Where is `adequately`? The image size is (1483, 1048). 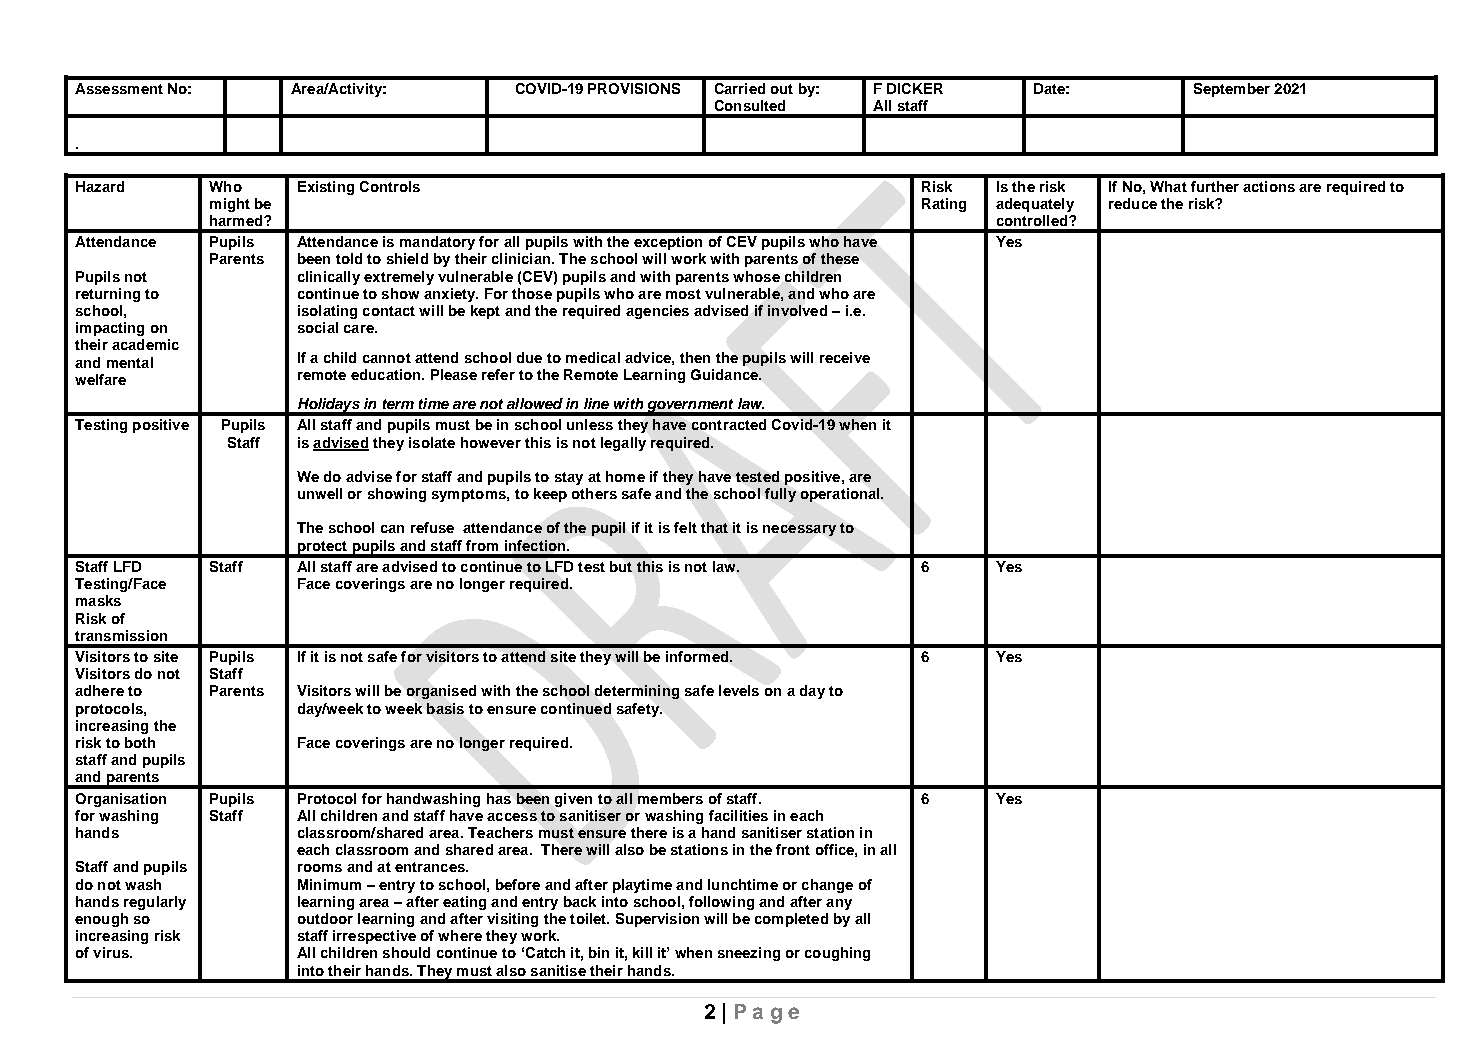 adequately is located at coordinates (1035, 205).
